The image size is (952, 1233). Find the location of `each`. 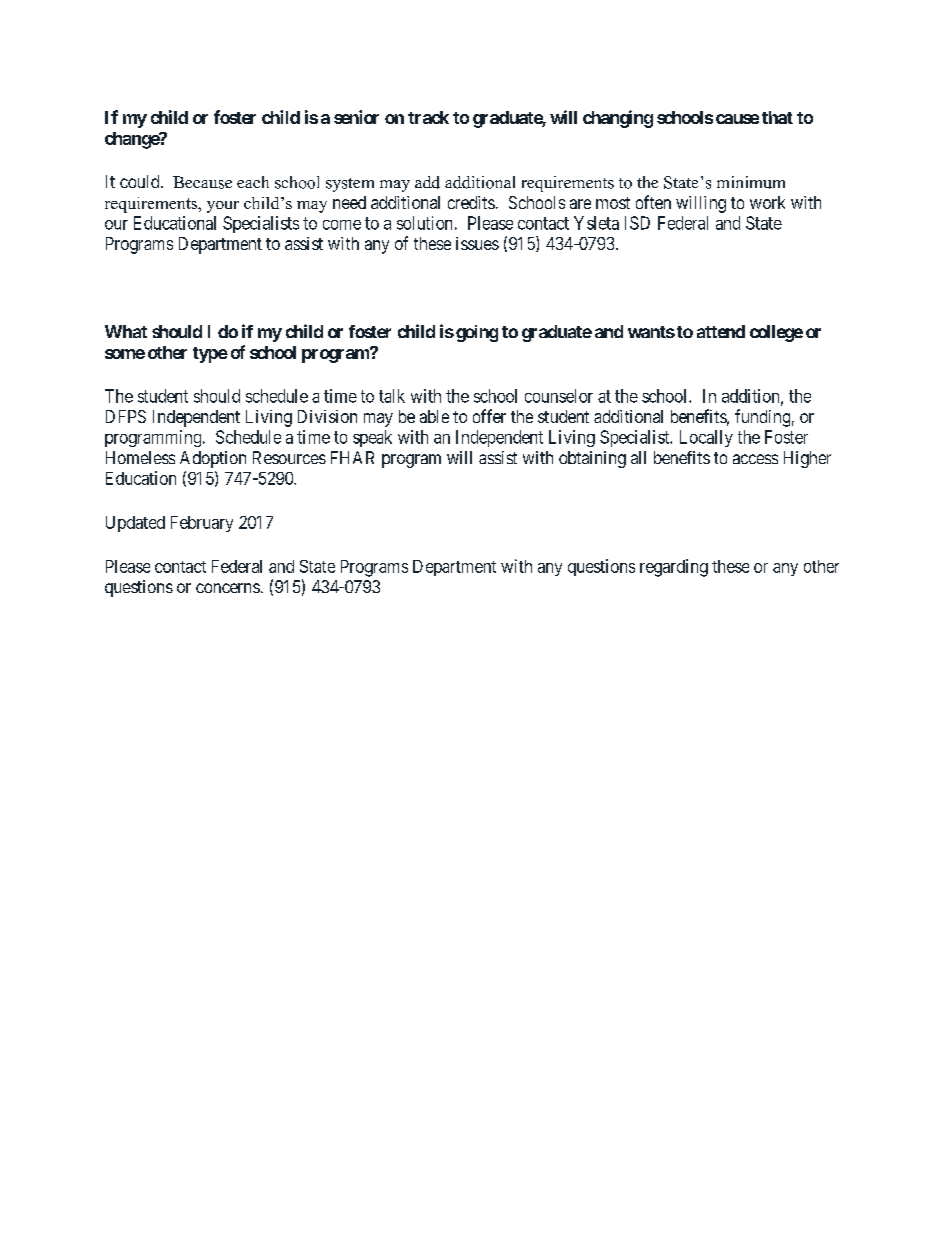

each is located at coordinates (253, 182).
